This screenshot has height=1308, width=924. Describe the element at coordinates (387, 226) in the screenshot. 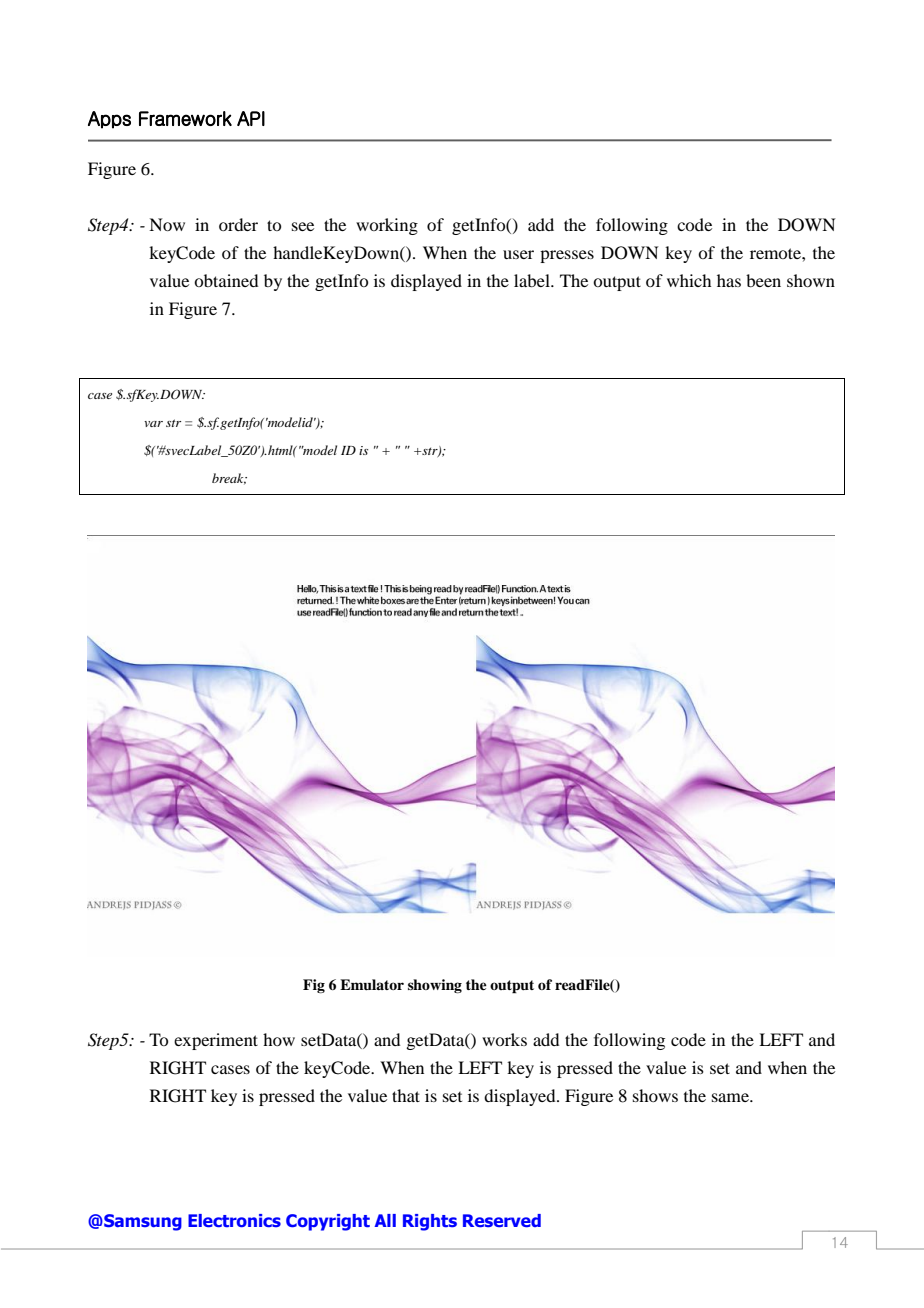

I see `working` at that location.
